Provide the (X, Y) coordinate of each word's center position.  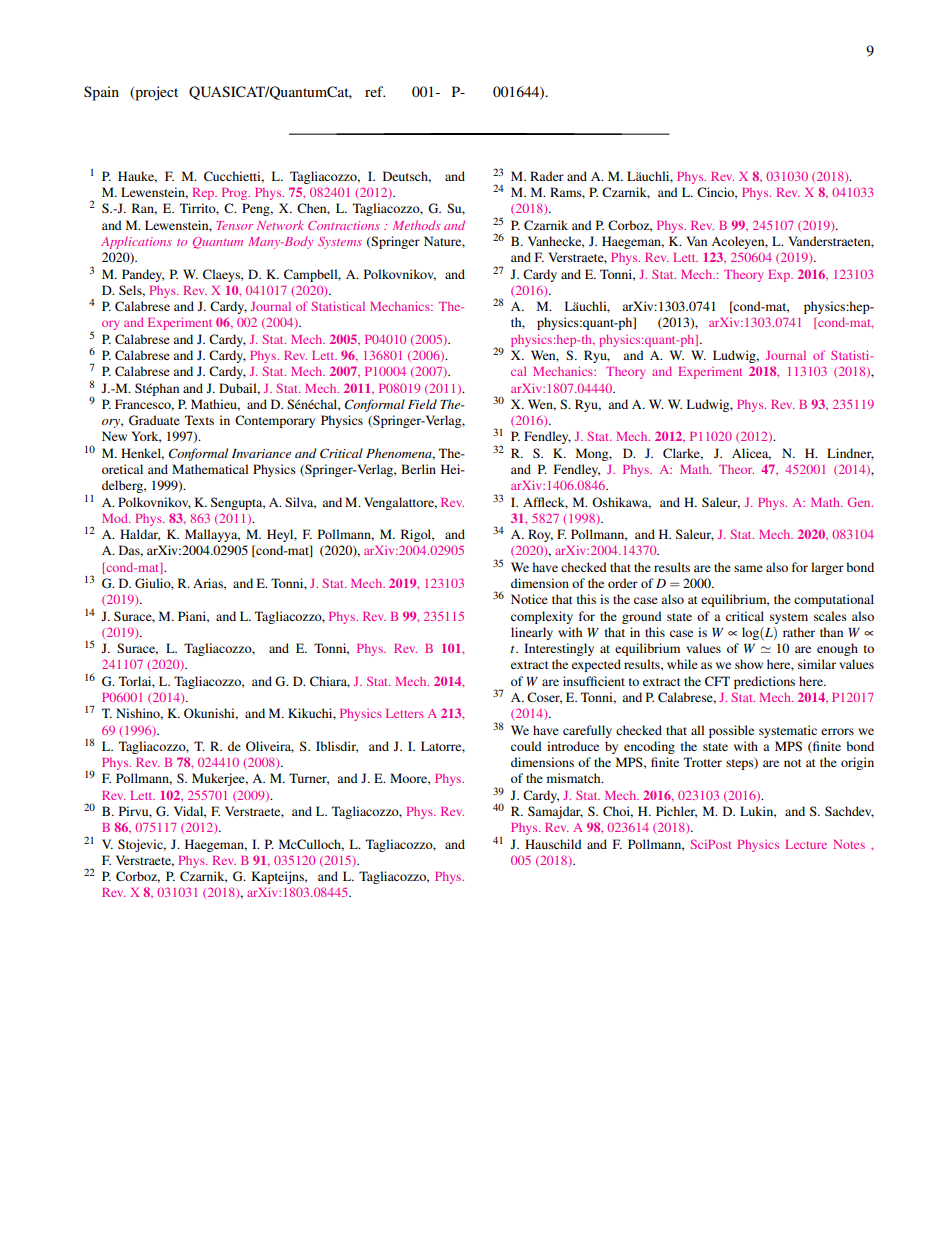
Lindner (850, 454)
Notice (529, 599)
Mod (116, 518)
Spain (101, 93)
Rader (547, 176)
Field (422, 404)
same (748, 568)
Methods (416, 225)
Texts (199, 420)
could (526, 746)
